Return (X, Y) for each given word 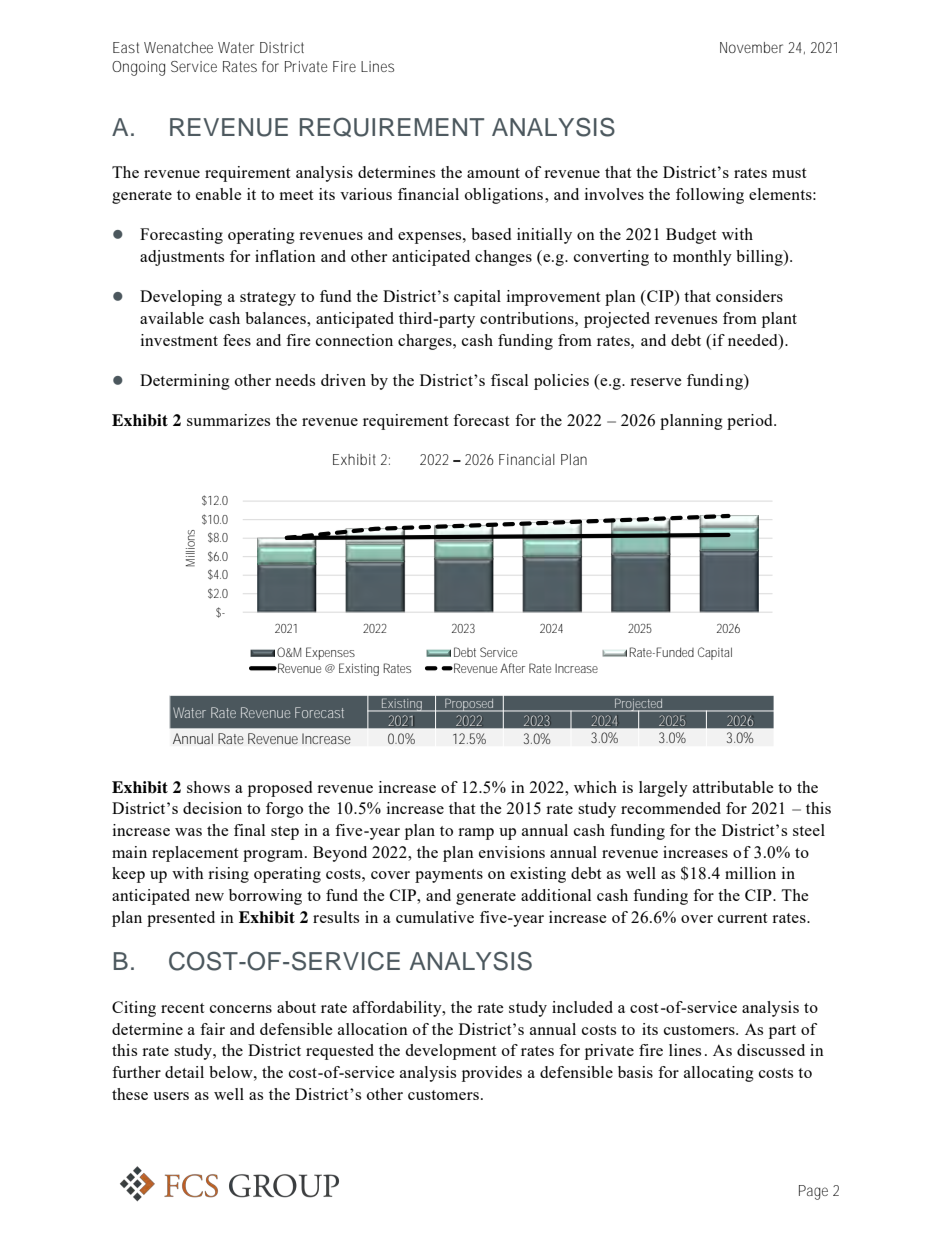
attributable (733, 787)
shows (208, 787)
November (751, 47)
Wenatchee (178, 47)
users (171, 1096)
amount (493, 173)
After (512, 668)
